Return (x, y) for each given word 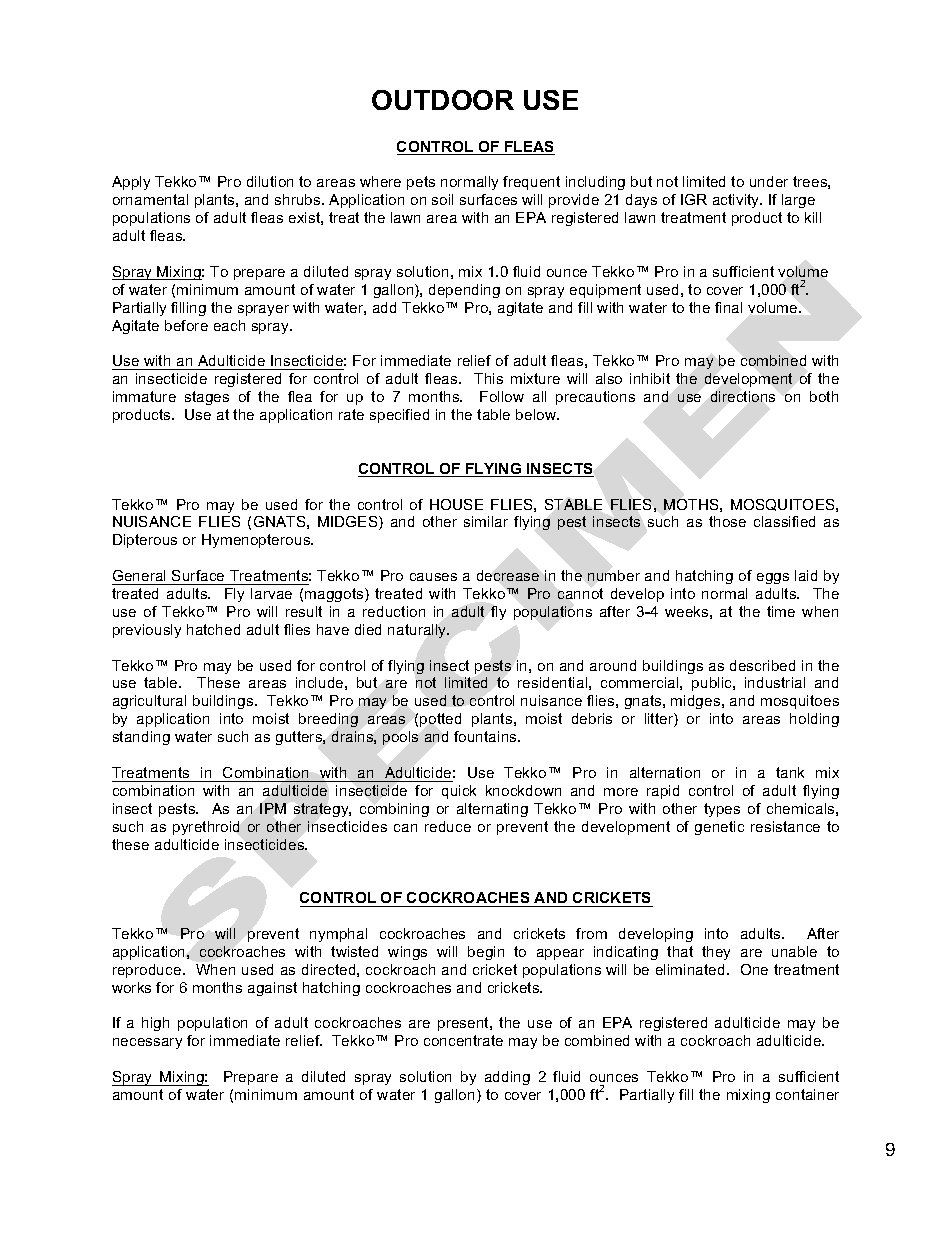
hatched (213, 629)
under (769, 181)
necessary (147, 1043)
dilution (270, 181)
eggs (773, 578)
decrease (508, 575)
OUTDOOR (443, 100)
